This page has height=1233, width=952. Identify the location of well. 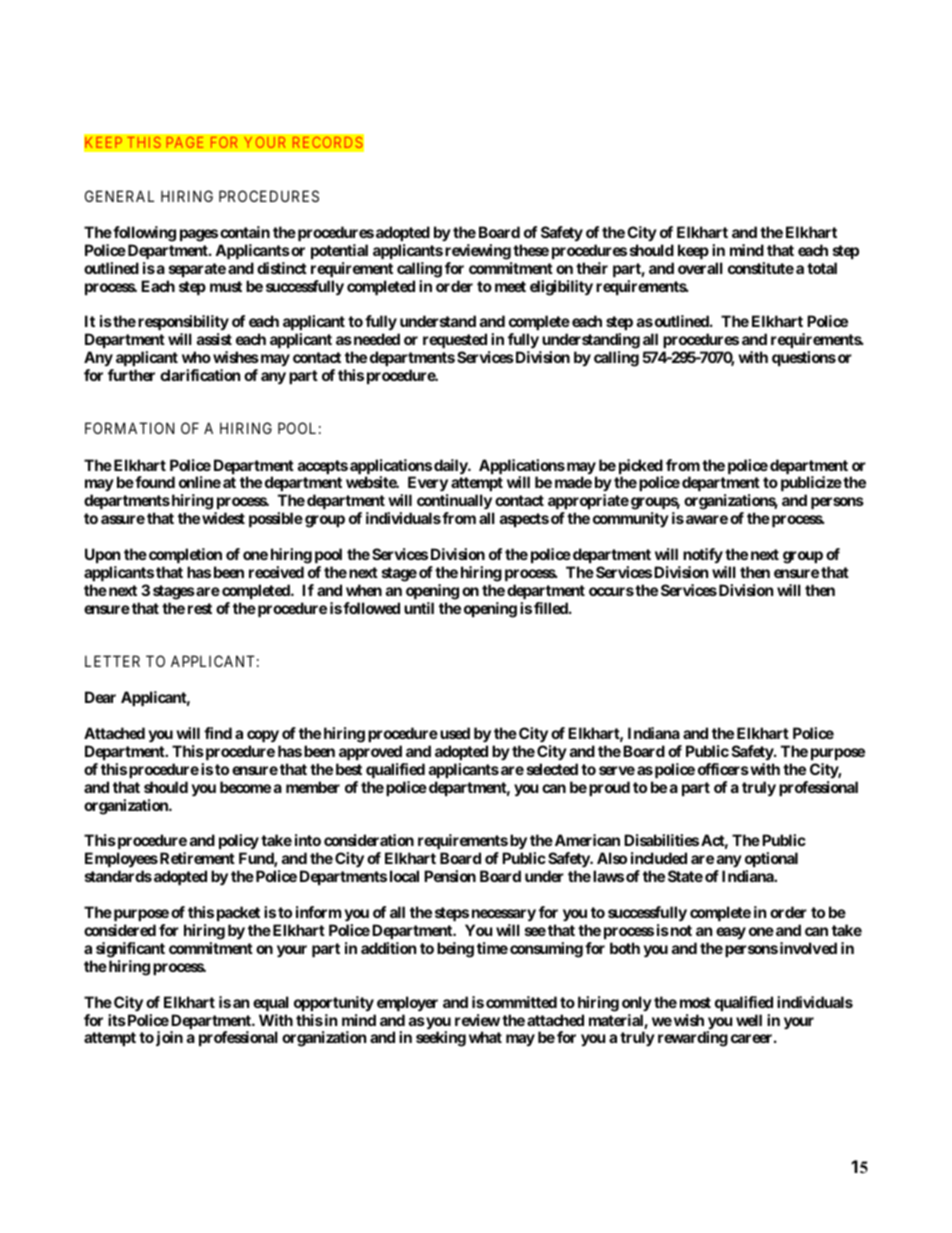
(749, 1020).
